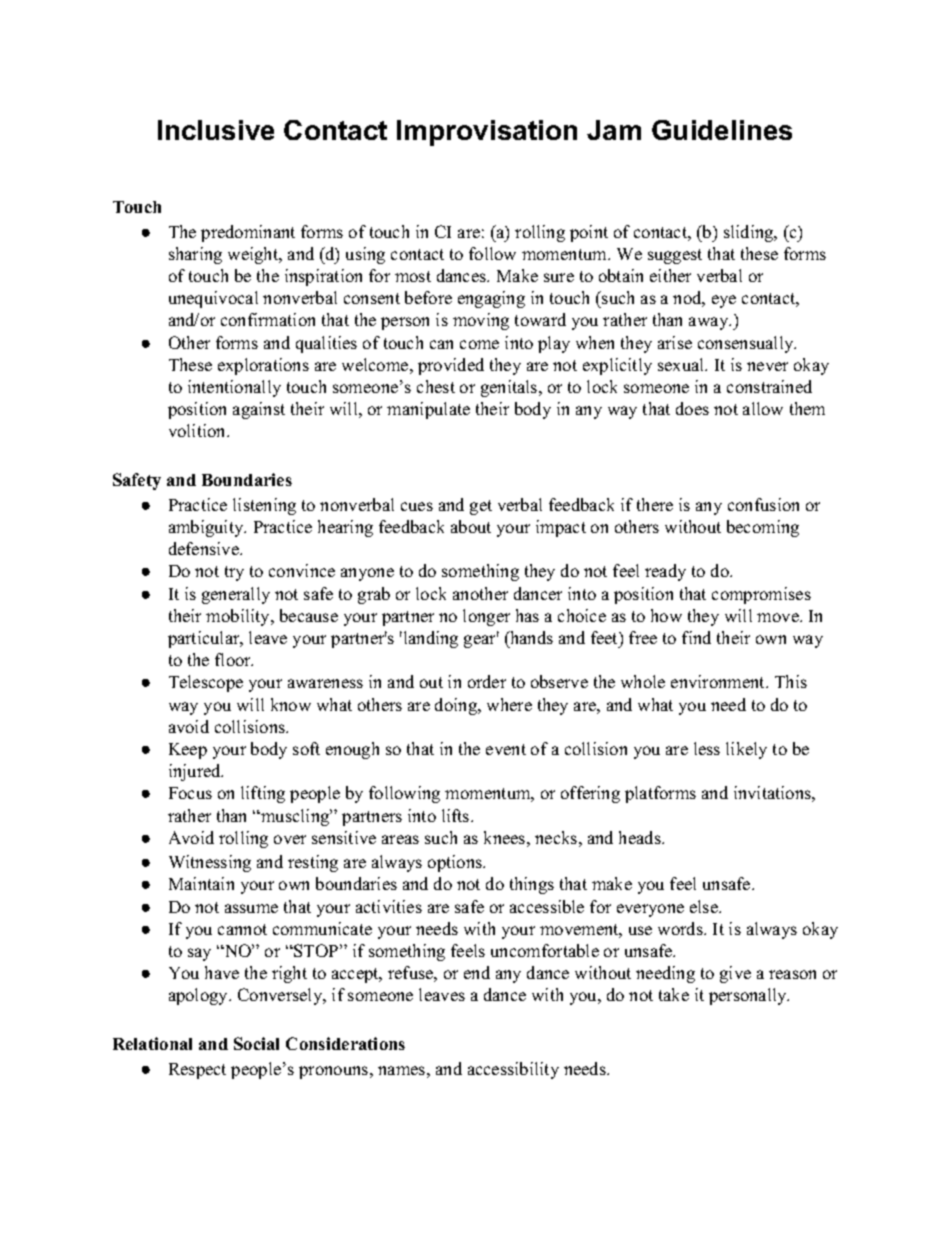 The width and height of the document is (952, 1233). What do you see at coordinates (487, 133) in the document?
I see `Improvisation` at bounding box center [487, 133].
